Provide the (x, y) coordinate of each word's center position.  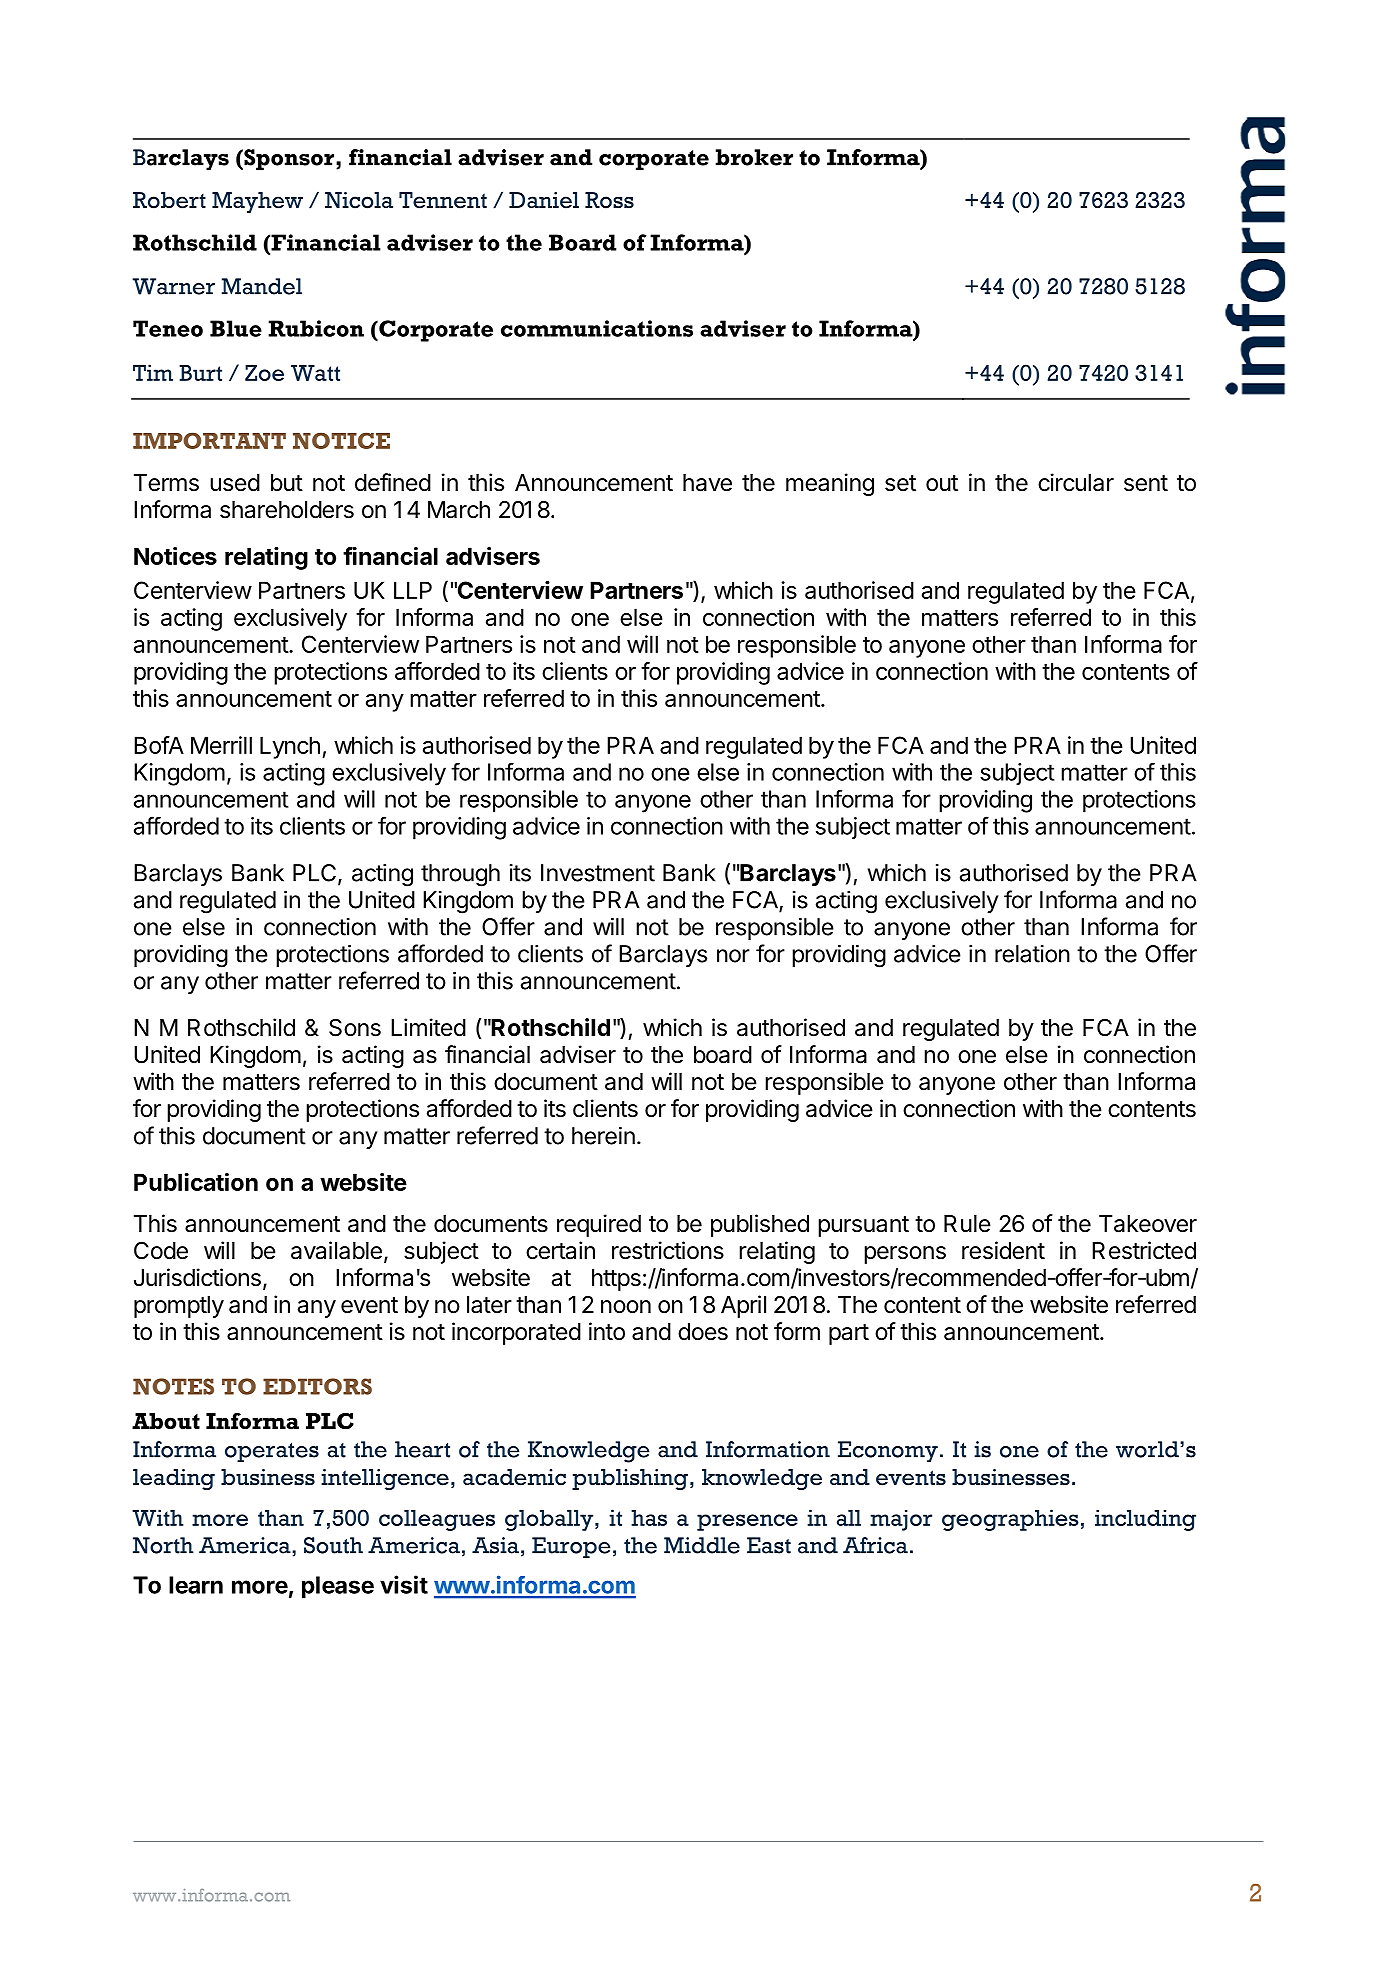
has (649, 1518)
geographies (1010, 1520)
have (707, 483)
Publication (196, 1182)
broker (754, 157)
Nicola (359, 200)
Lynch (290, 747)
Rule (967, 1224)
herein (603, 1136)
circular (1076, 482)
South (333, 1545)
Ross (609, 200)
